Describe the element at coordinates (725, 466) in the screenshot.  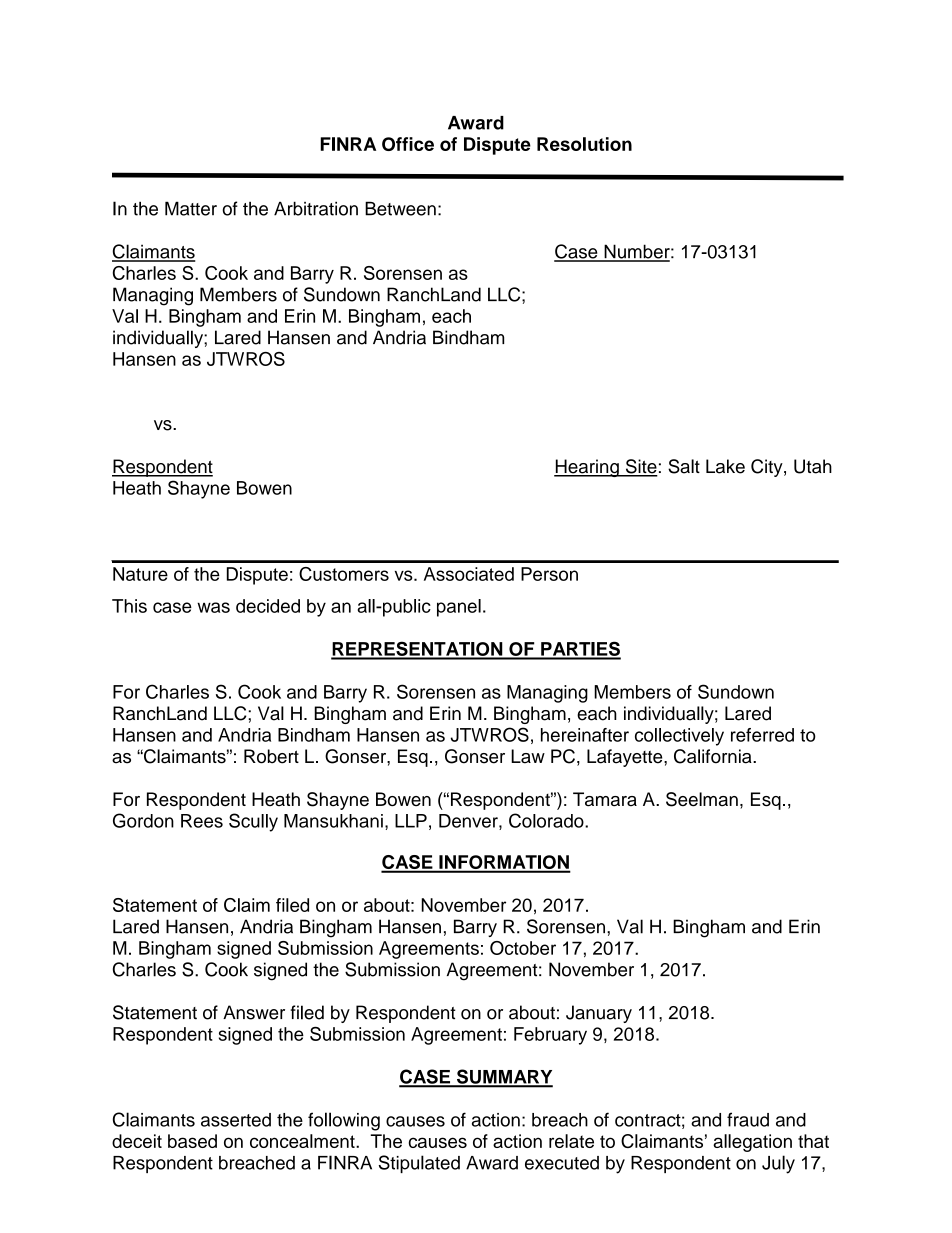
I see `Lake` at that location.
